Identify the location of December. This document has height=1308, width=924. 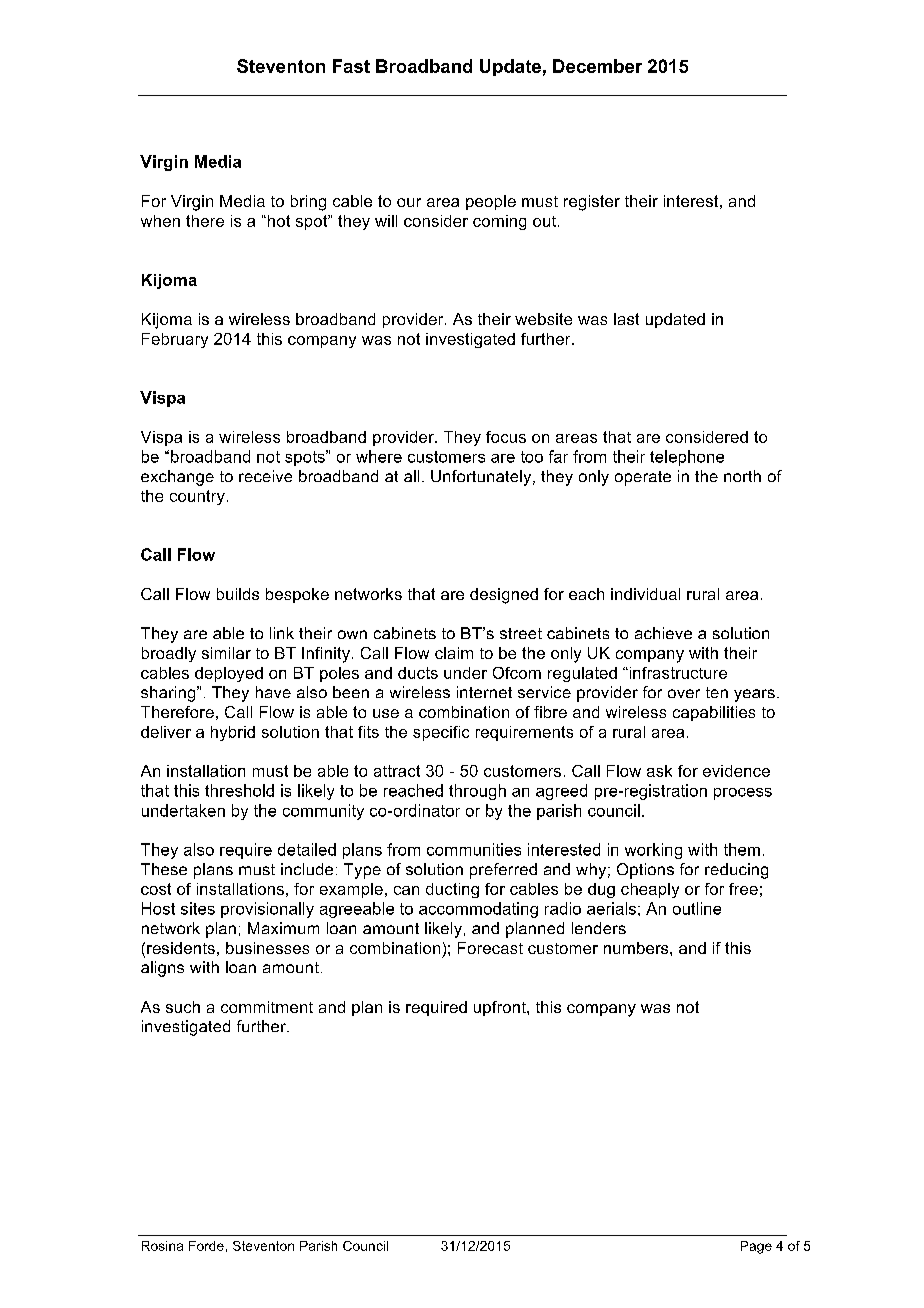
(597, 66).
